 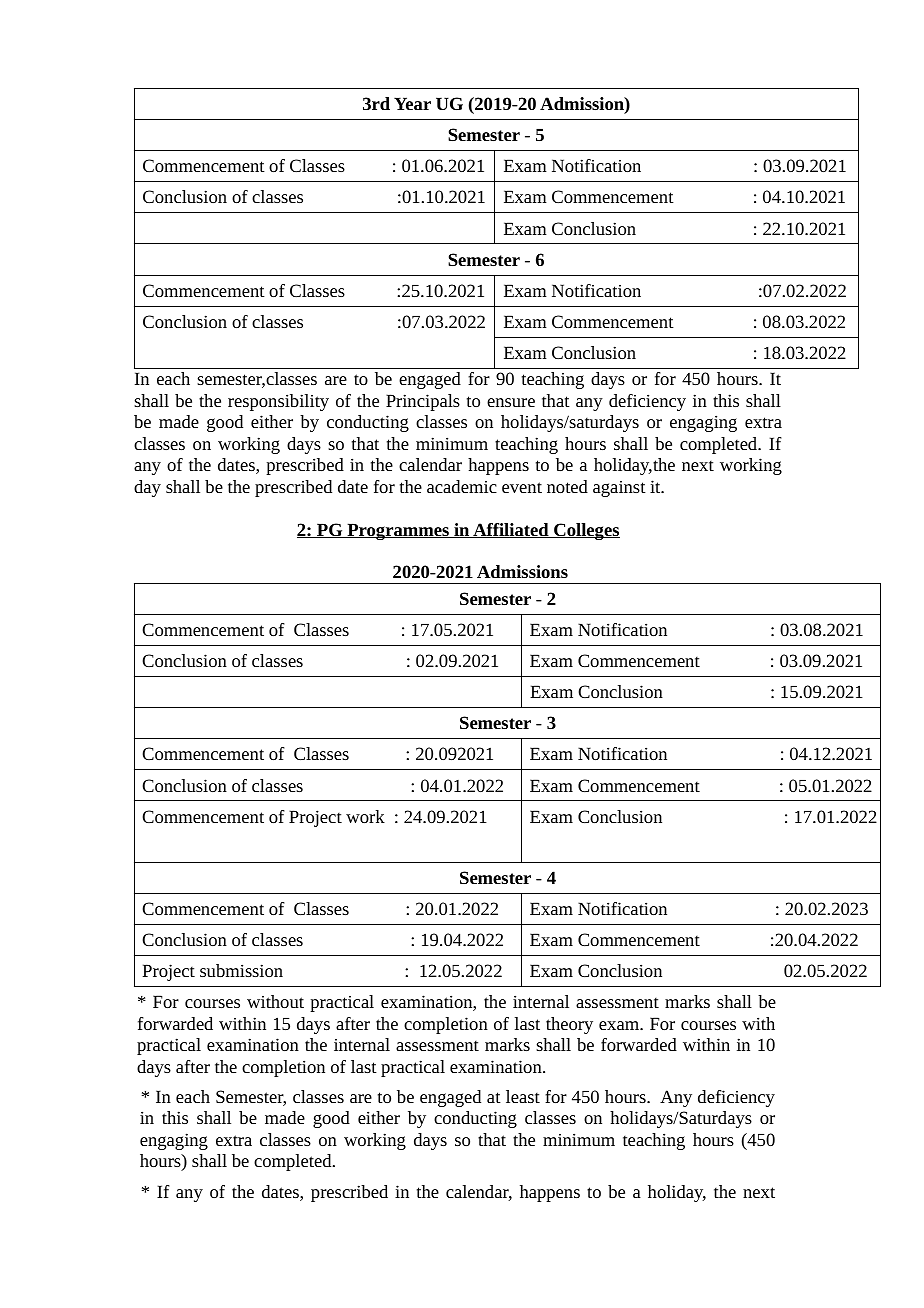 What do you see at coordinates (567, 486) in the page?
I see `noted` at bounding box center [567, 486].
